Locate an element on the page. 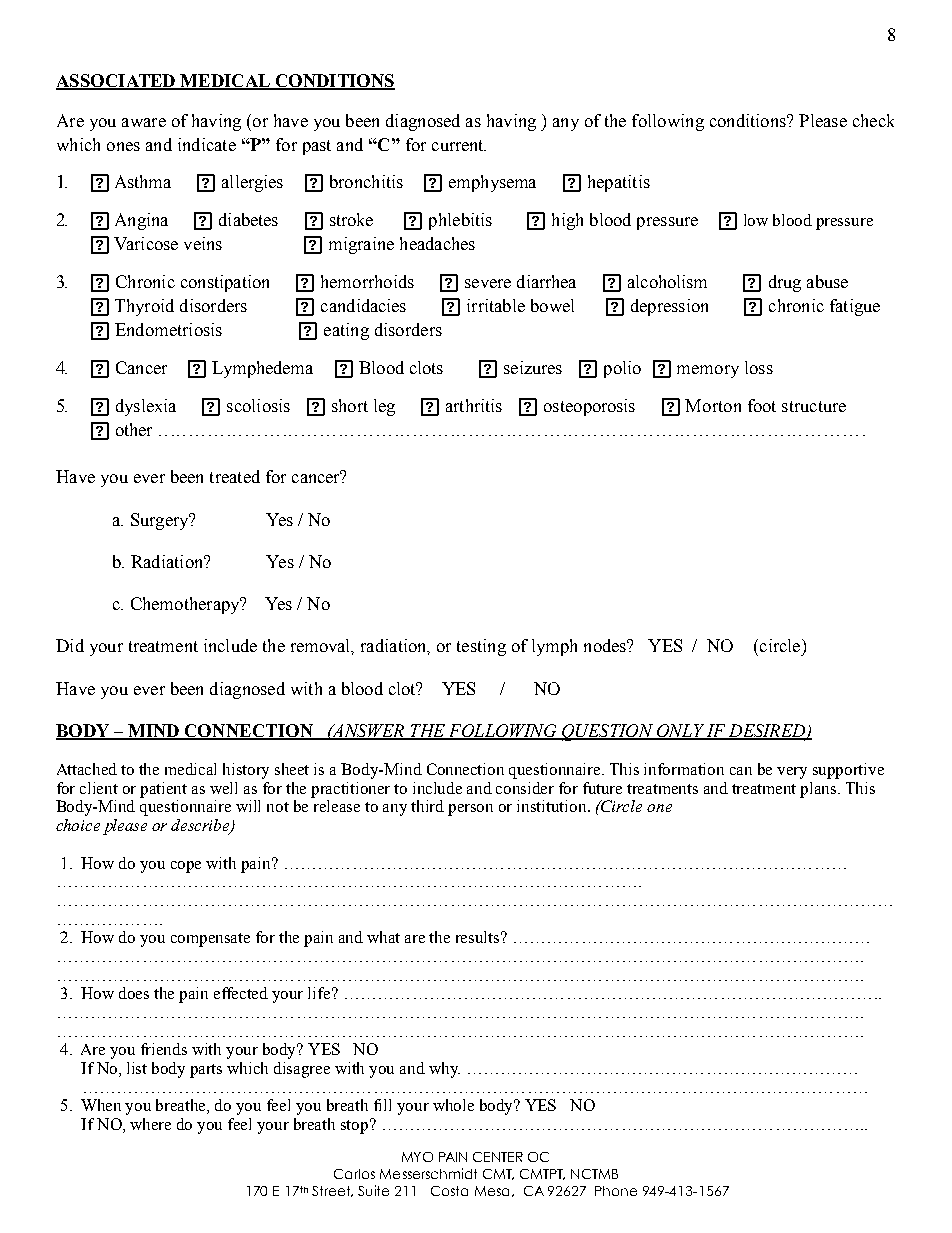 The height and width of the image is (1233, 952). Surgery is located at coordinates (161, 521).
